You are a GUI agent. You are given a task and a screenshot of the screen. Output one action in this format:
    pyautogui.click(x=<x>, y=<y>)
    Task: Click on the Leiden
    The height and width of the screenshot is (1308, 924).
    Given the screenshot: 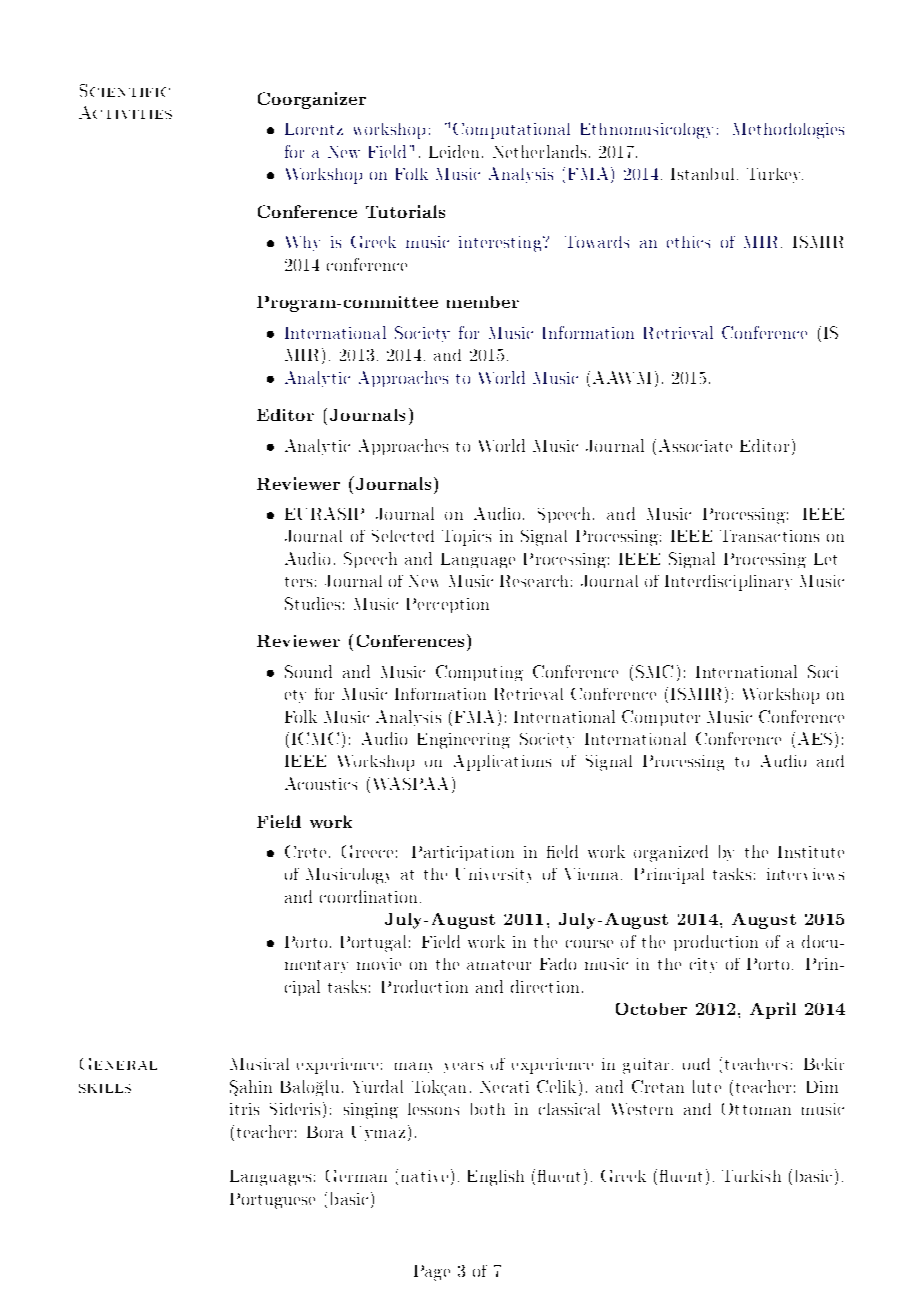 What is the action you would take?
    pyautogui.click(x=456, y=151)
